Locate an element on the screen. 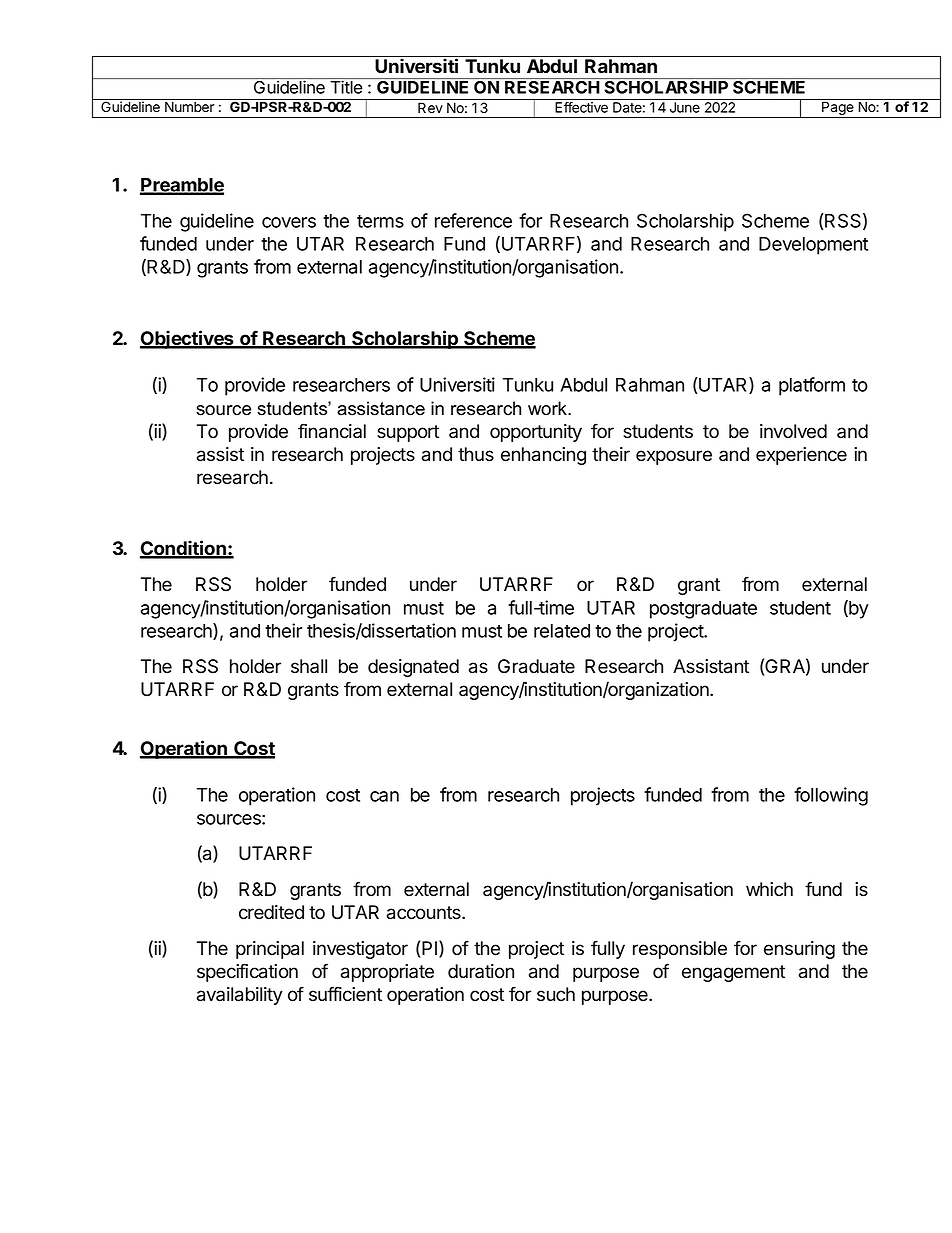  experience is located at coordinates (801, 456).
